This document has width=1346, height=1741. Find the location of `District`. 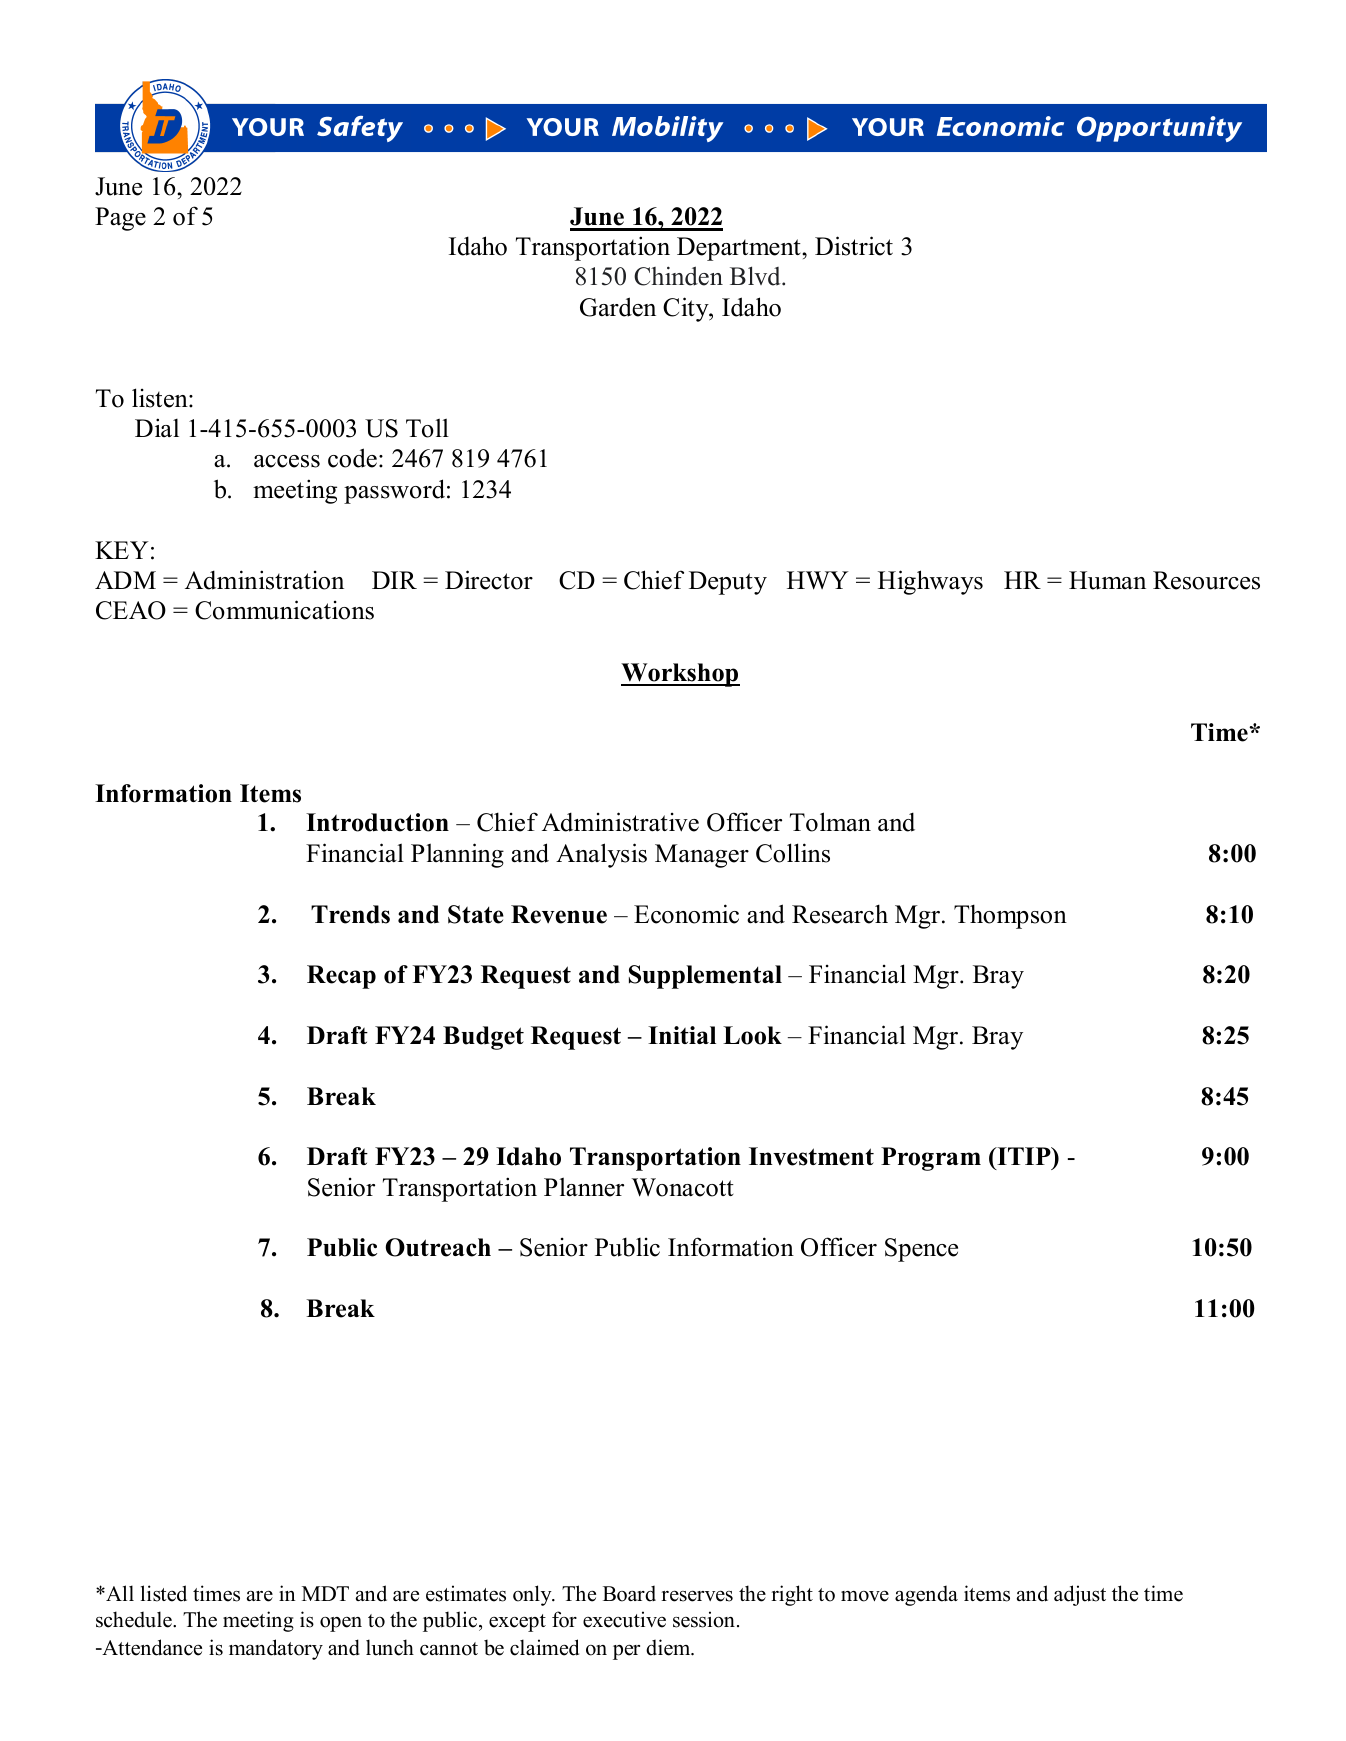

District is located at coordinates (854, 246).
